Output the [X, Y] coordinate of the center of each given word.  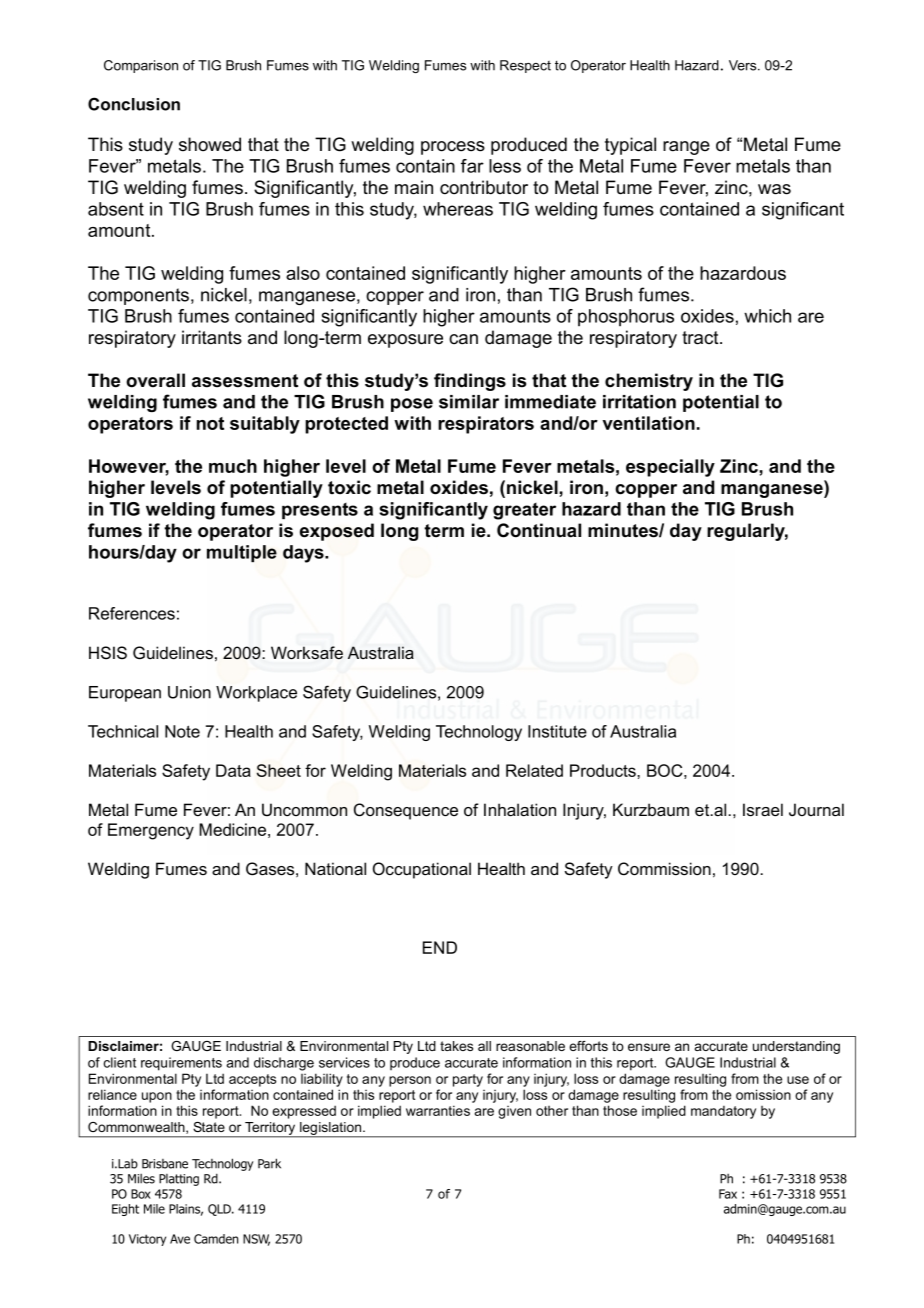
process [453, 148]
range [686, 148]
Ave [180, 1239]
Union [189, 692]
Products [604, 770]
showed [210, 144]
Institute [557, 731]
